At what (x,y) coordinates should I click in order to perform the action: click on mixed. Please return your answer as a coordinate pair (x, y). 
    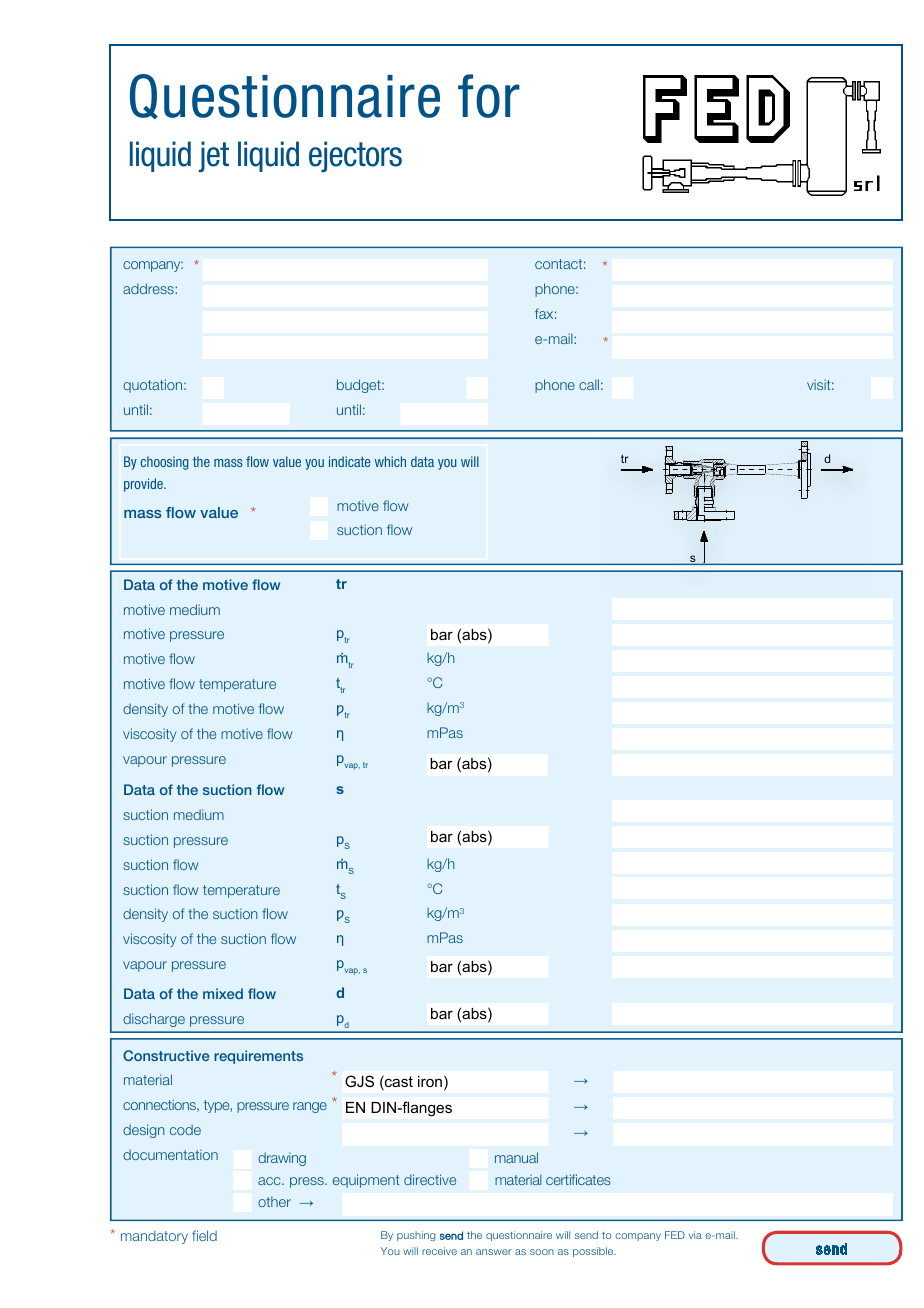
    Looking at the image, I should click on (223, 993).
